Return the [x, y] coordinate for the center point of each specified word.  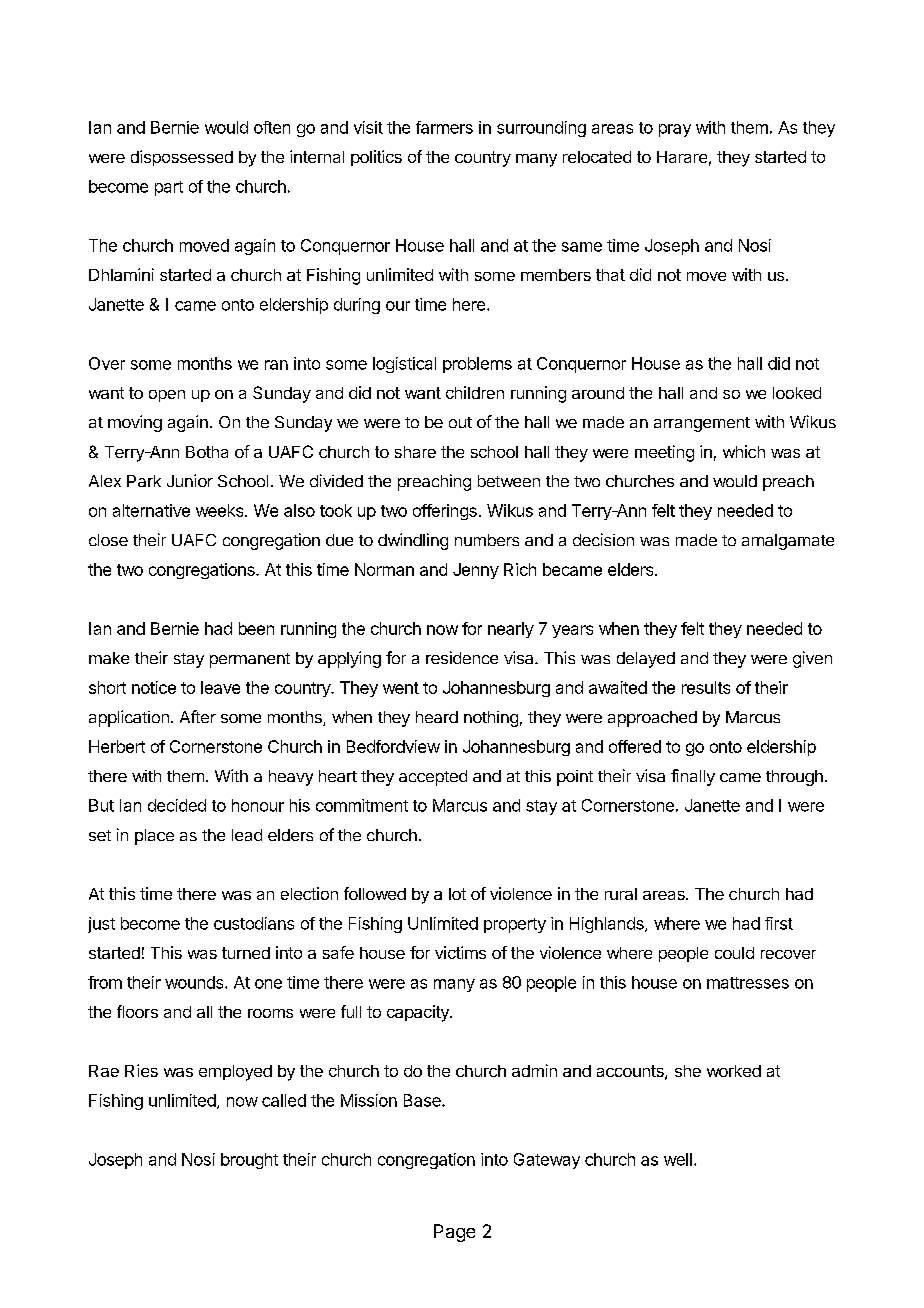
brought [249, 1161]
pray [675, 130]
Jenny [476, 571]
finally [693, 777]
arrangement [702, 424]
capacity [419, 1013]
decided [177, 805]
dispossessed [182, 158]
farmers [444, 127]
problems [477, 365]
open [167, 396]
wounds [195, 982]
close [108, 540]
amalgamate [788, 542]
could [734, 953]
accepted [433, 778]
